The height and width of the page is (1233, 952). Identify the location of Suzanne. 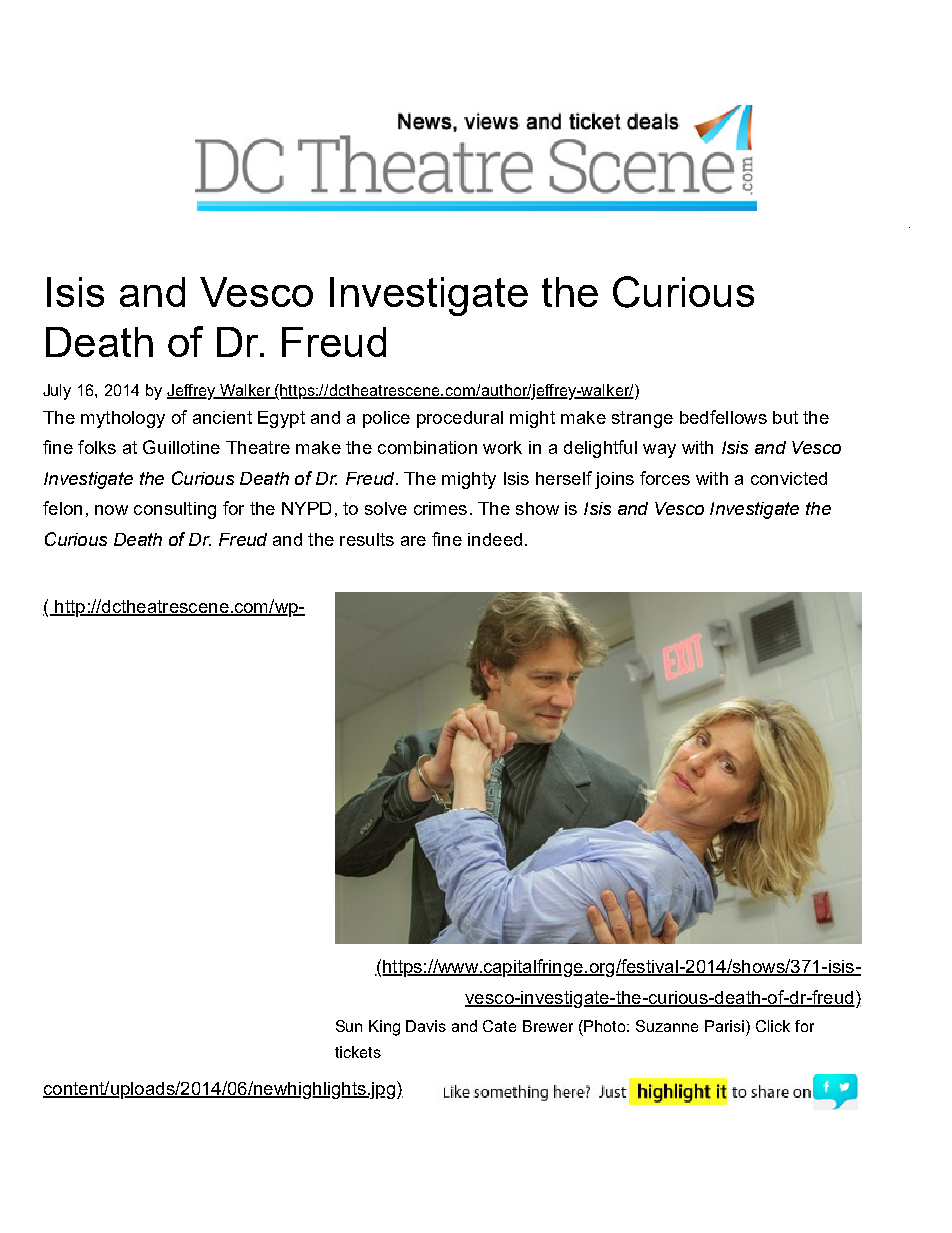
(667, 1026).
